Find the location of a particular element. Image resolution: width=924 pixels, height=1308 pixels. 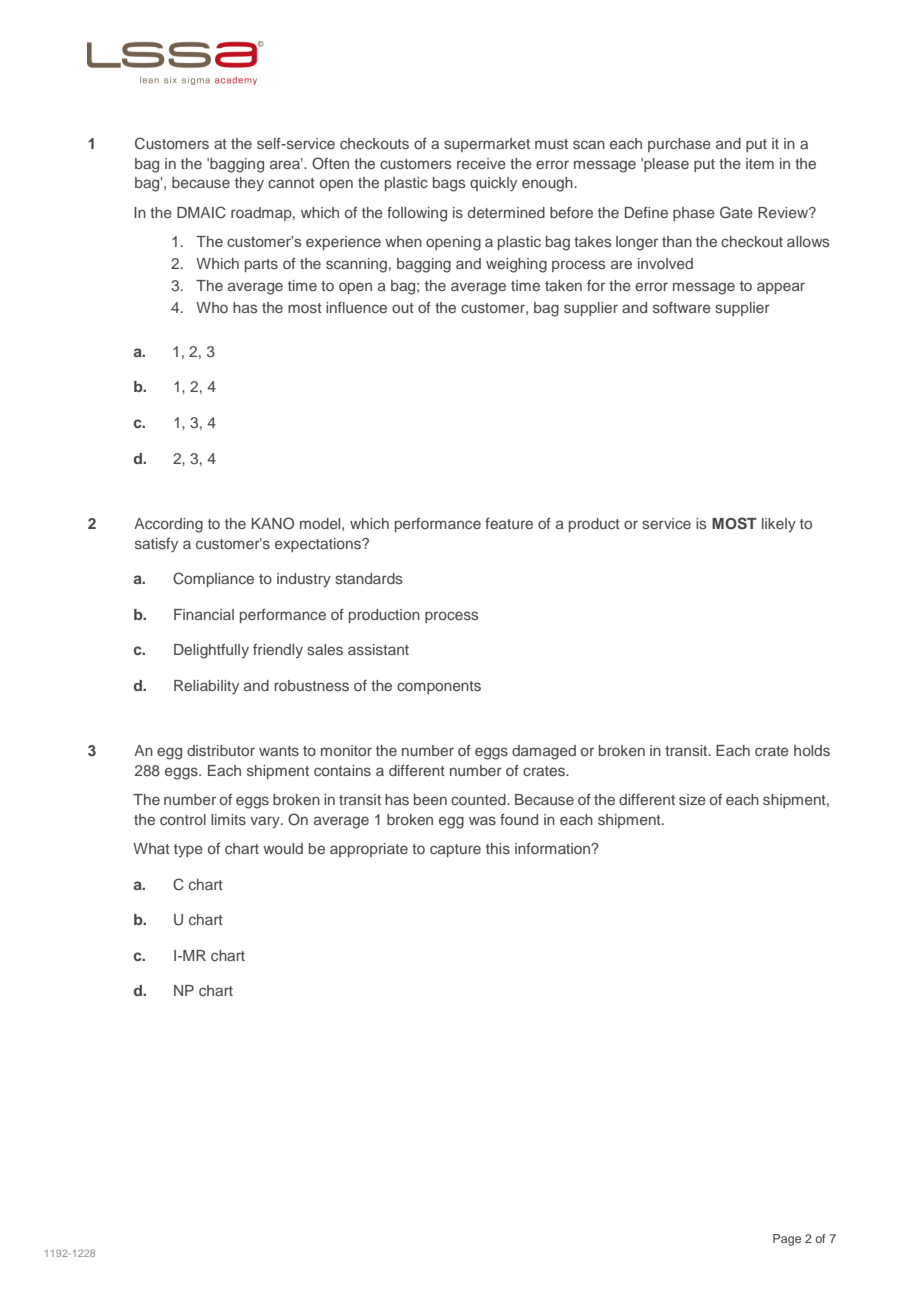

Reliability is located at coordinates (206, 687).
